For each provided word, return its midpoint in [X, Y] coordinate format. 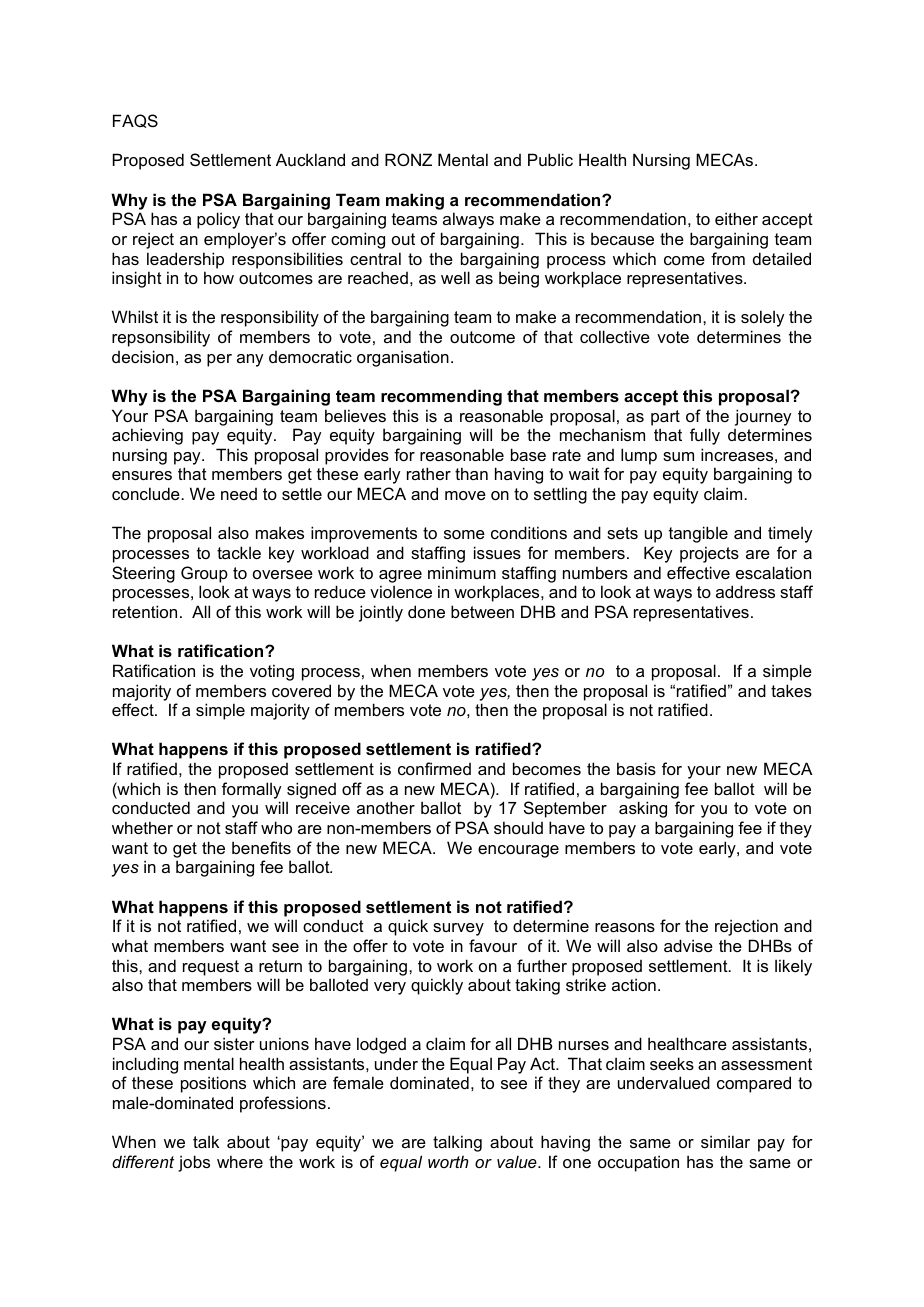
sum [678, 456]
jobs [194, 1163]
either [736, 218]
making [415, 201]
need [239, 494]
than [471, 473]
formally [251, 790]
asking [643, 809]
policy [218, 220]
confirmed [434, 768]
